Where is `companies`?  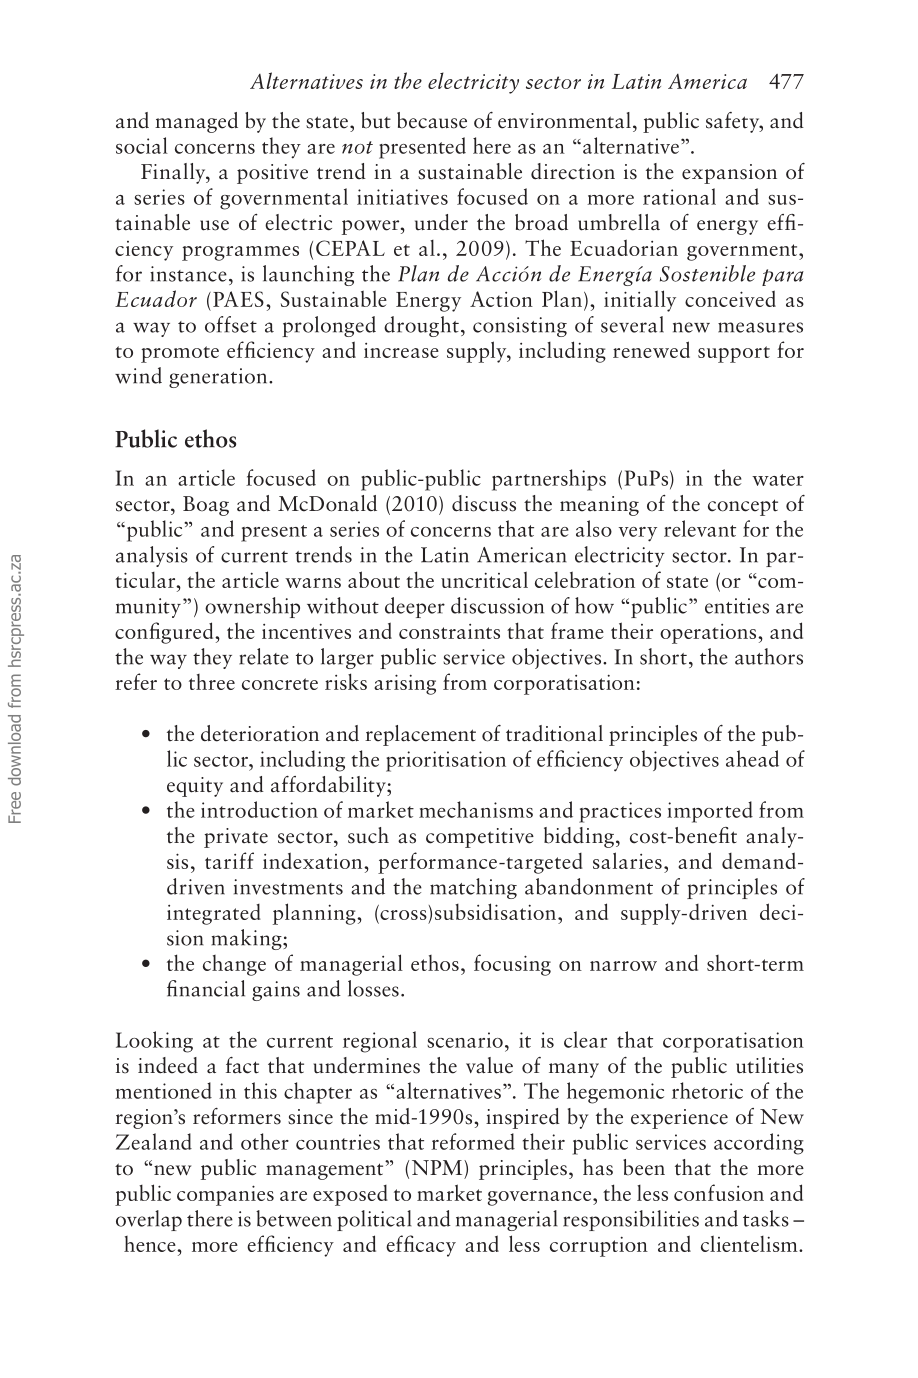
companies is located at coordinates (225, 1195).
